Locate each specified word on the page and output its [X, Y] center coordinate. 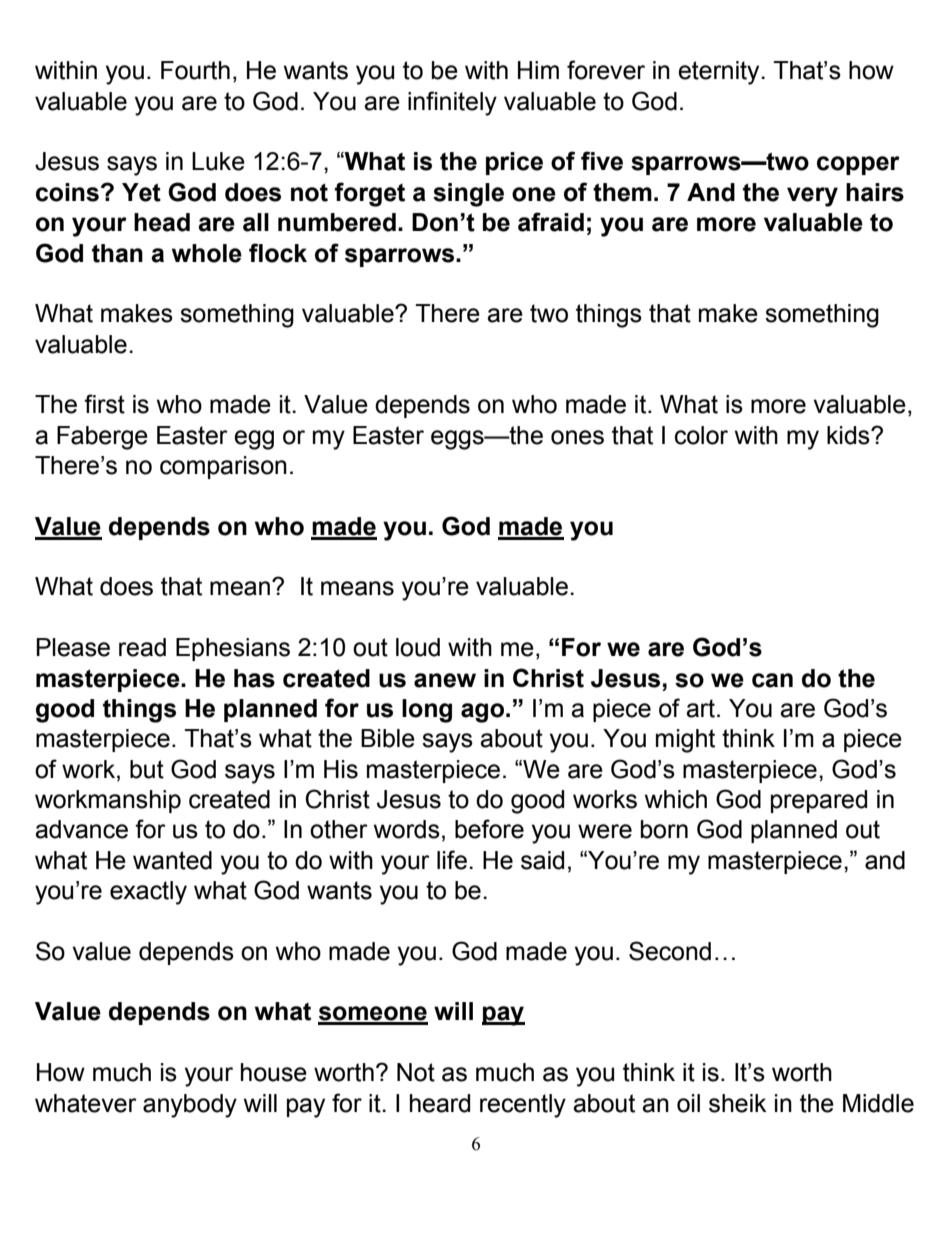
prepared [819, 801]
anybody [190, 1106]
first [104, 404]
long [427, 711]
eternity [720, 73]
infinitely [452, 103]
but [147, 769]
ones [577, 437]
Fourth [195, 70]
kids [849, 435]
